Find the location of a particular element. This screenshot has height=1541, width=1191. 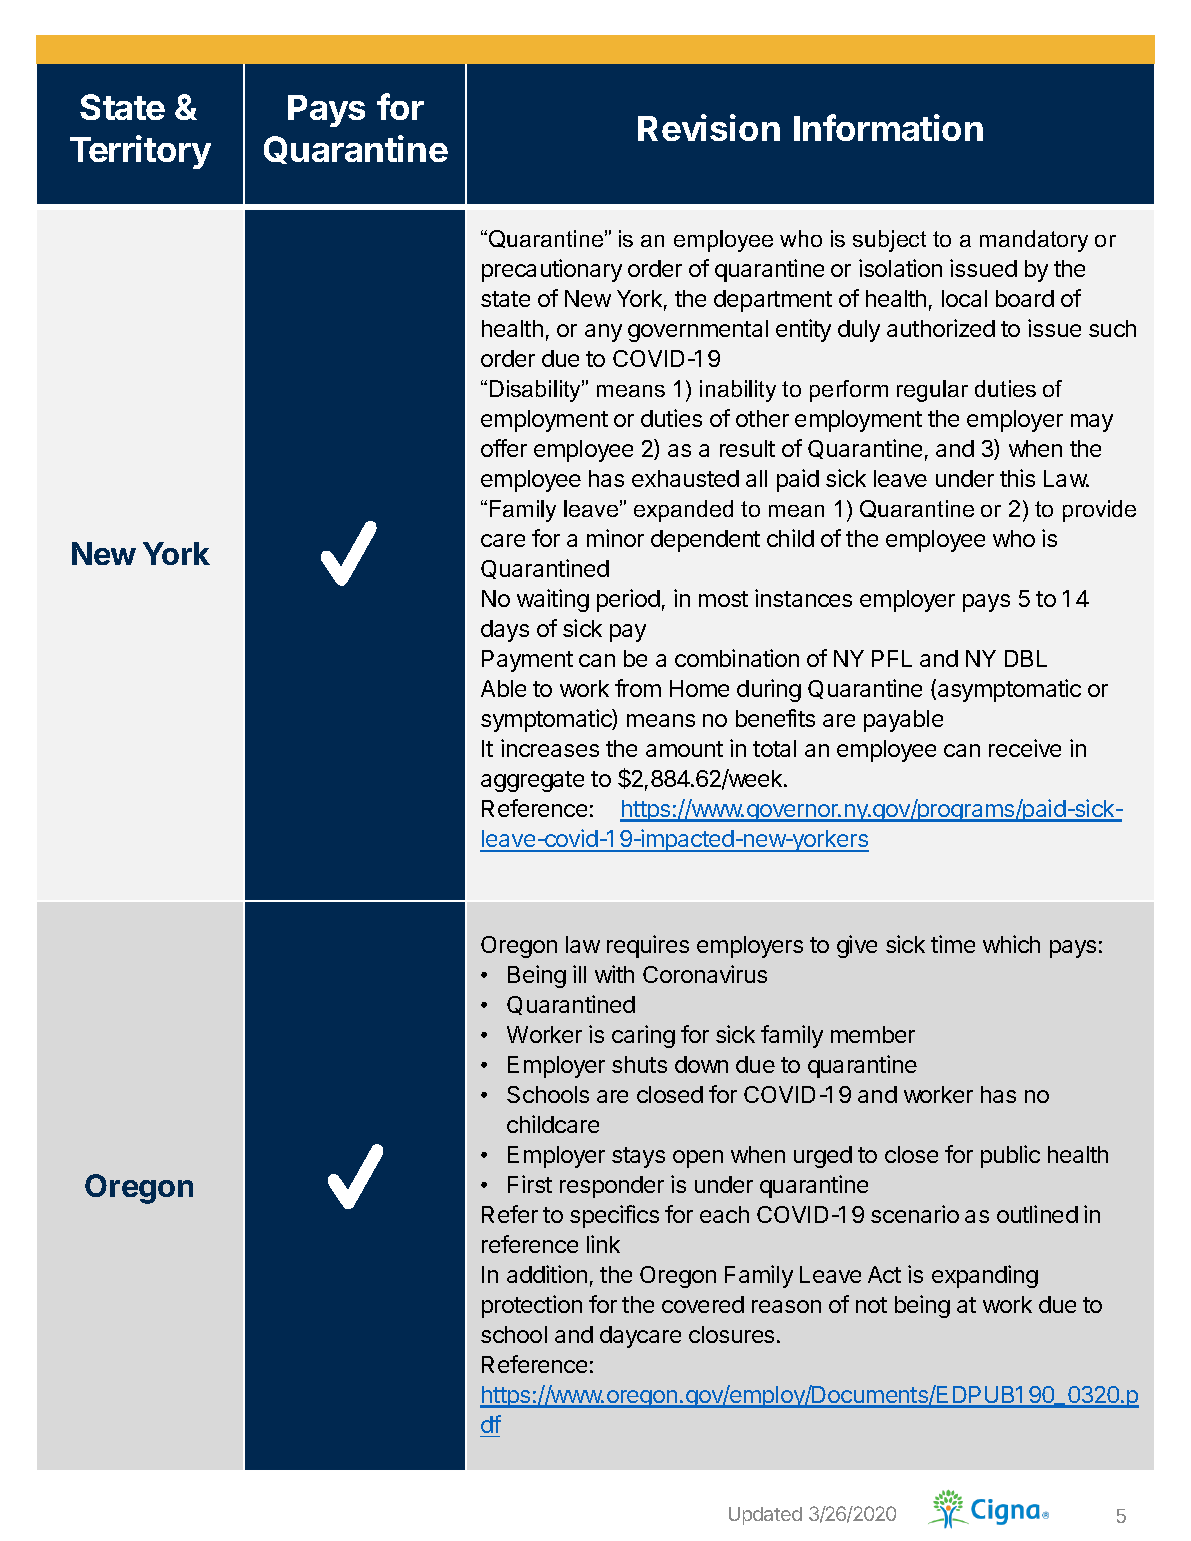

Revision is located at coordinates (709, 127).
